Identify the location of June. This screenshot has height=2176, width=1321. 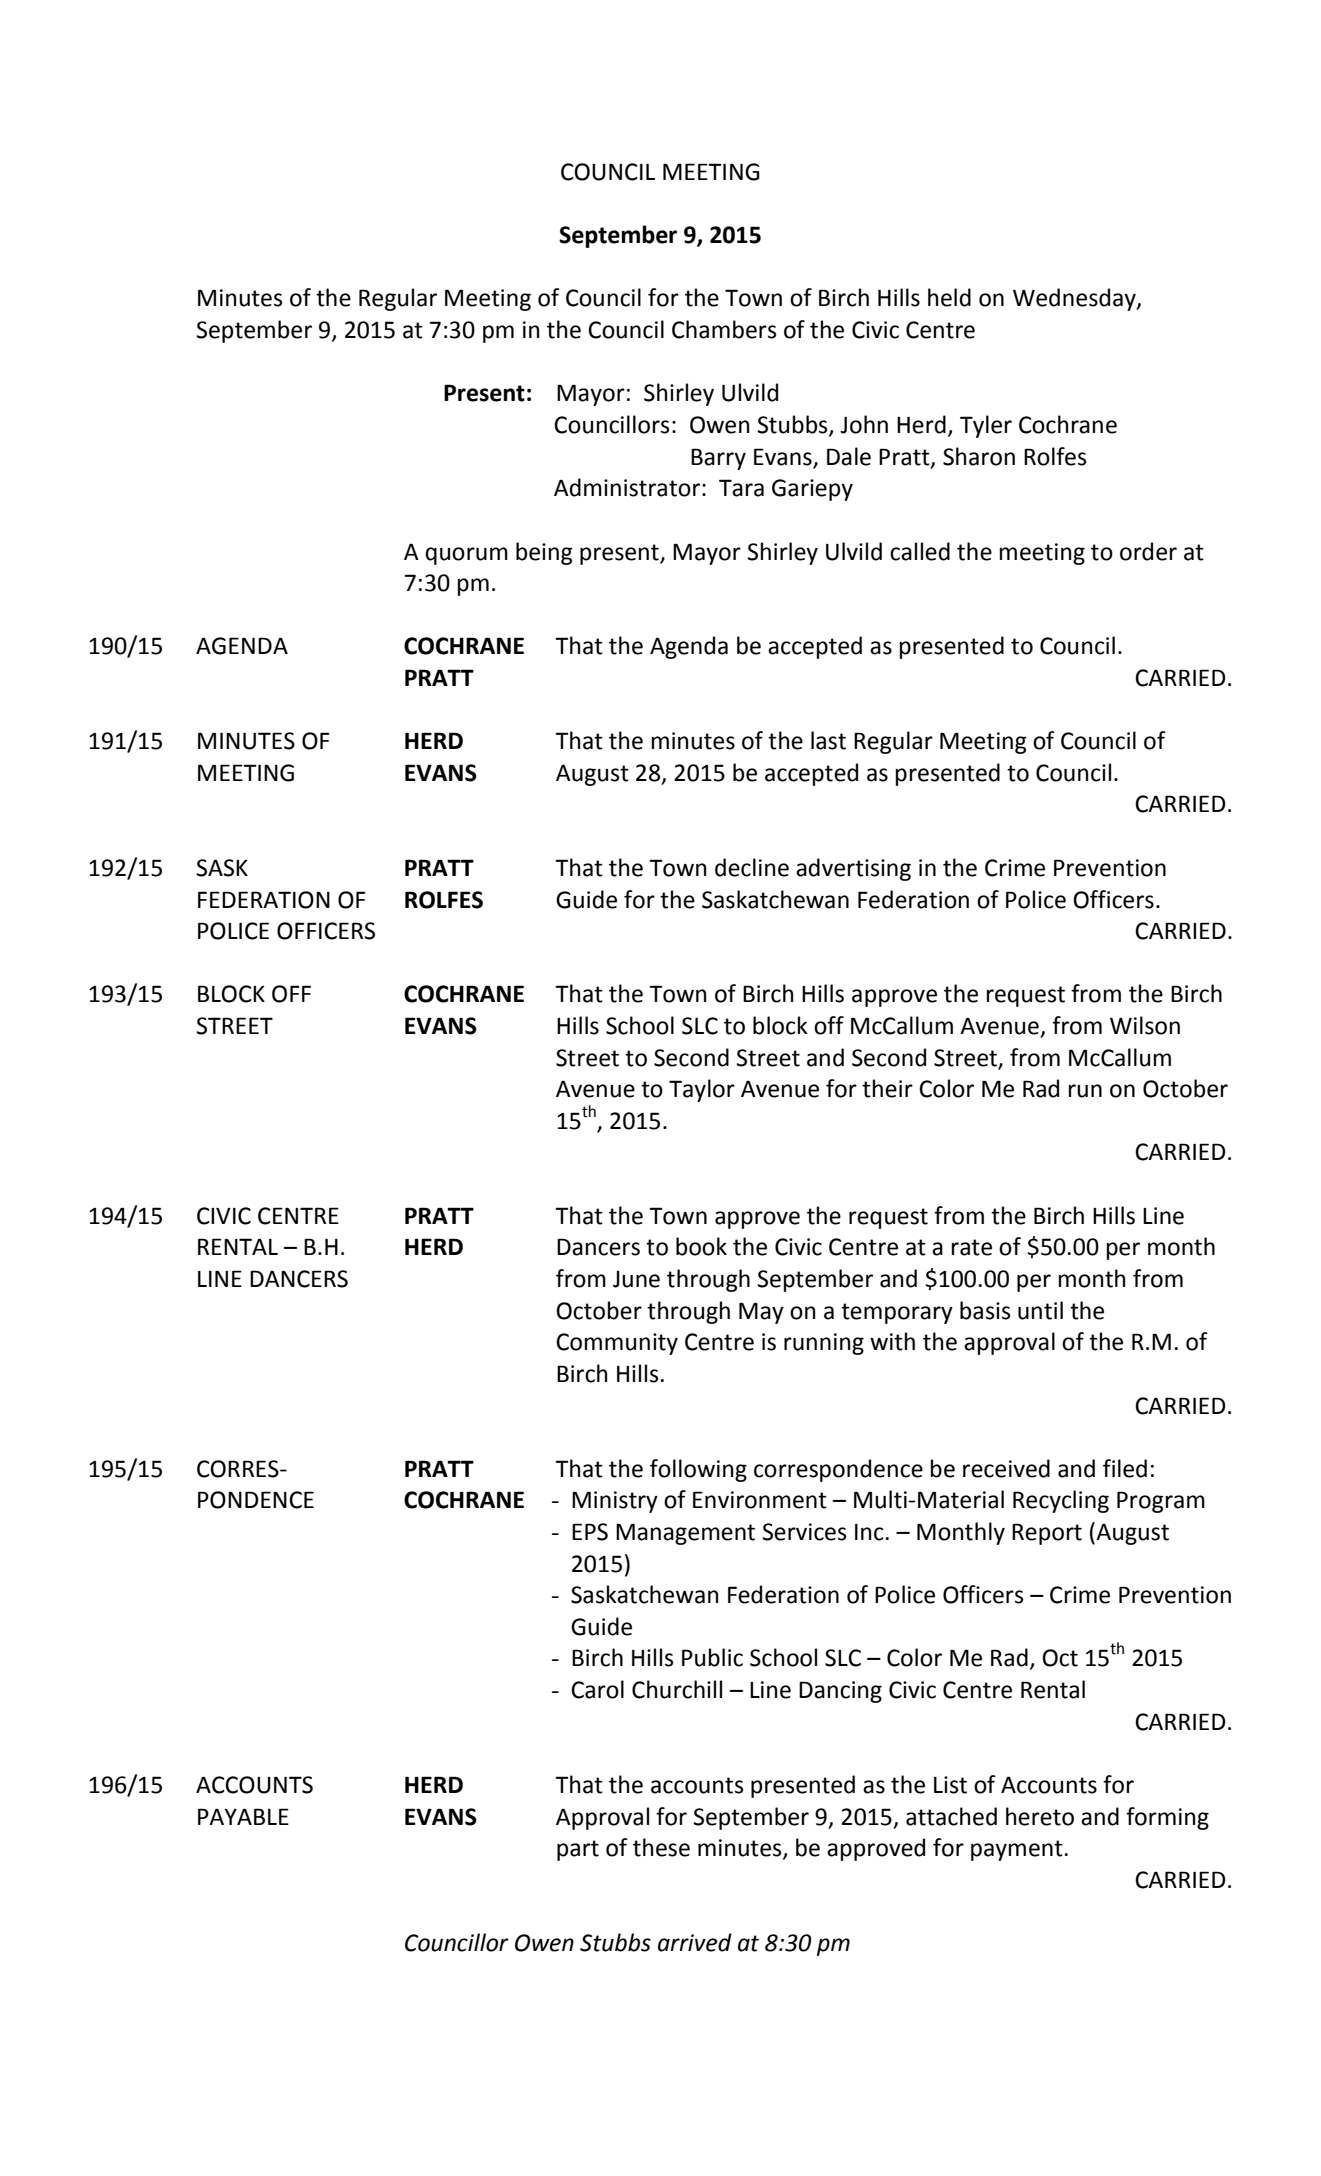
(636, 1279).
